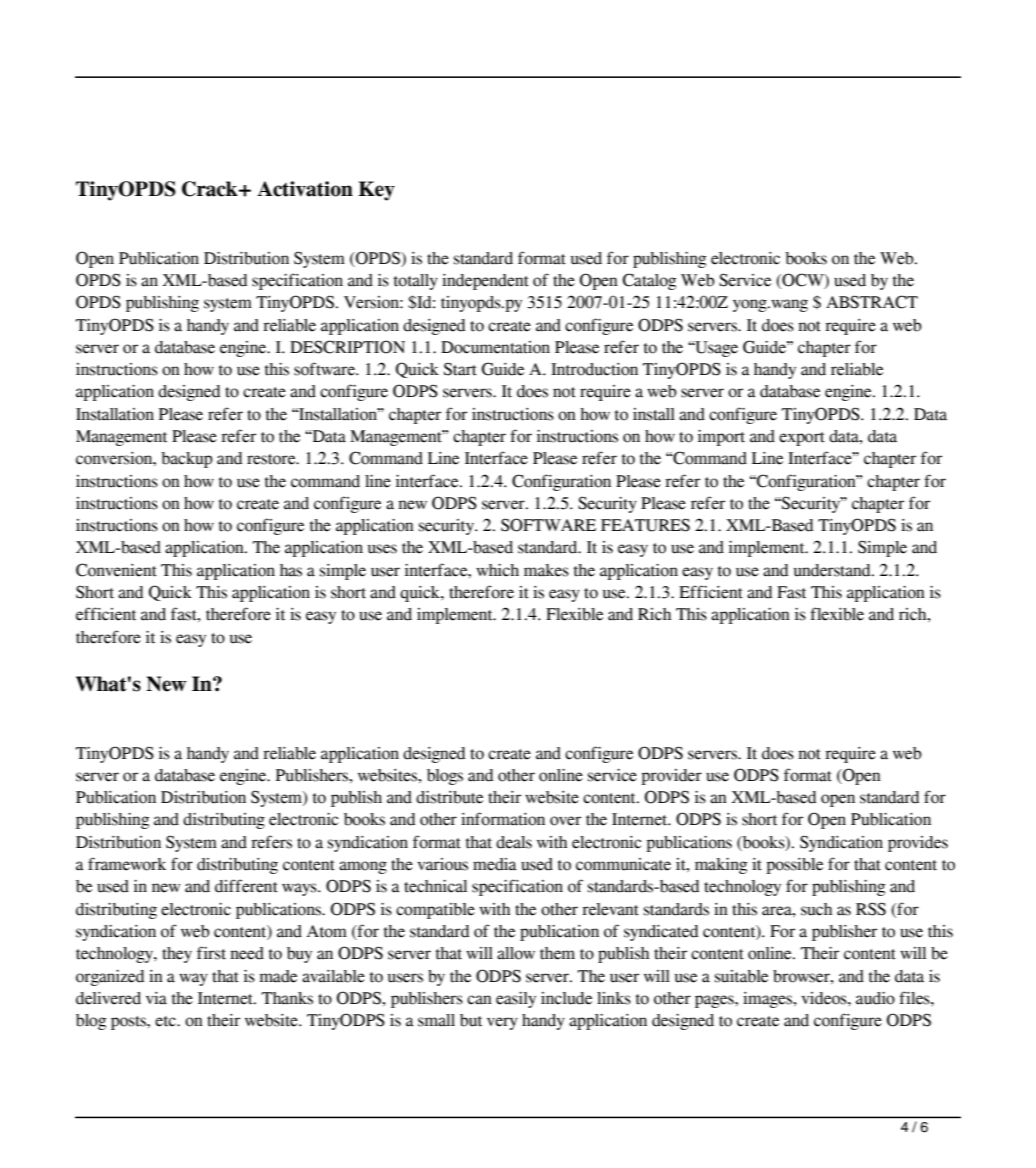 This screenshot has height=1168, width=1036. Describe the element at coordinates (645, 525) in the screenshot. I see `FEATURES` at that location.
